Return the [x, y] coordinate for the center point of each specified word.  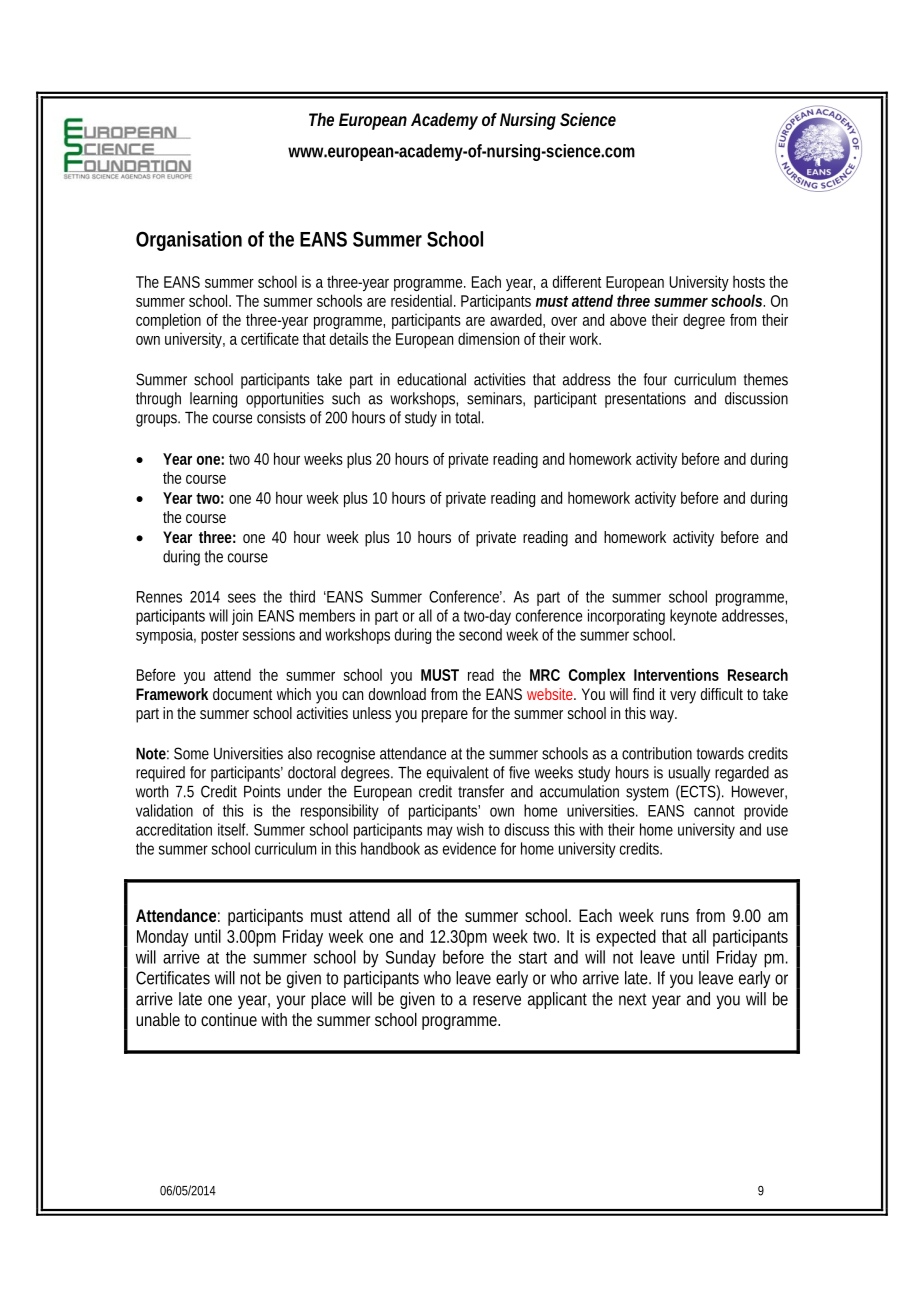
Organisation [189, 241]
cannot [714, 811]
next [633, 999]
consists [281, 417]
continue [229, 1019]
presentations [645, 400]
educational [431, 379]
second [480, 634]
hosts [749, 282]
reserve [497, 1000]
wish [470, 829]
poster [220, 636]
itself [233, 829]
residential [423, 300]
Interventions [676, 674]
